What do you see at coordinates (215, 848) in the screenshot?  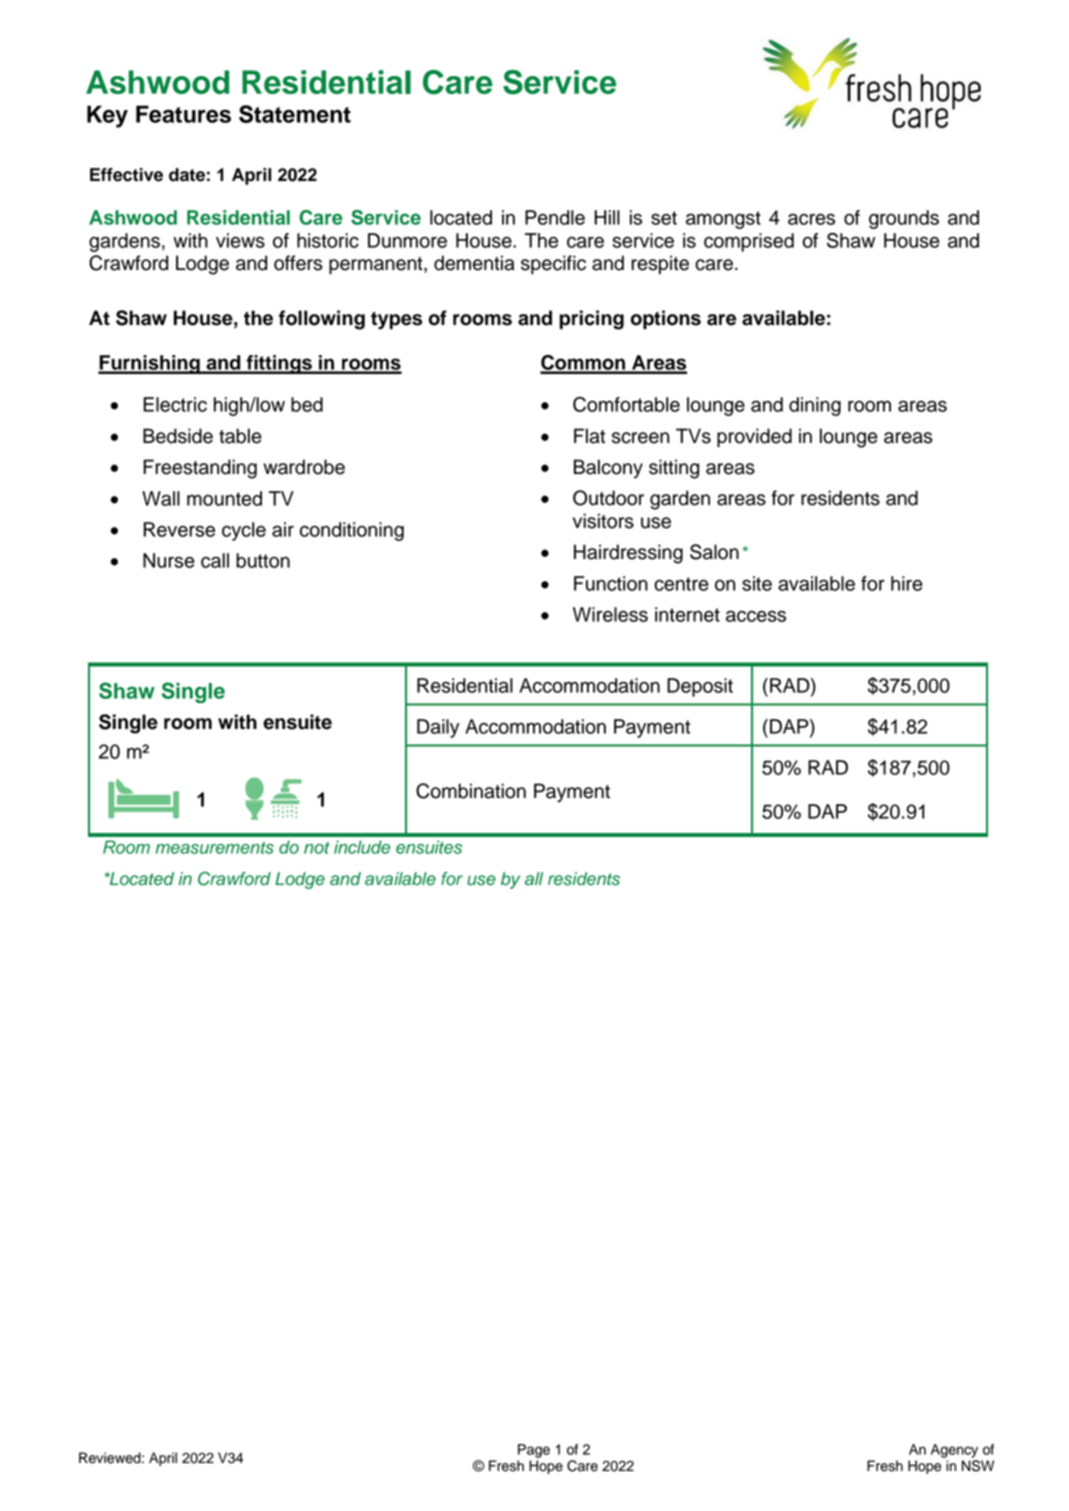 I see `measurements` at bounding box center [215, 848].
